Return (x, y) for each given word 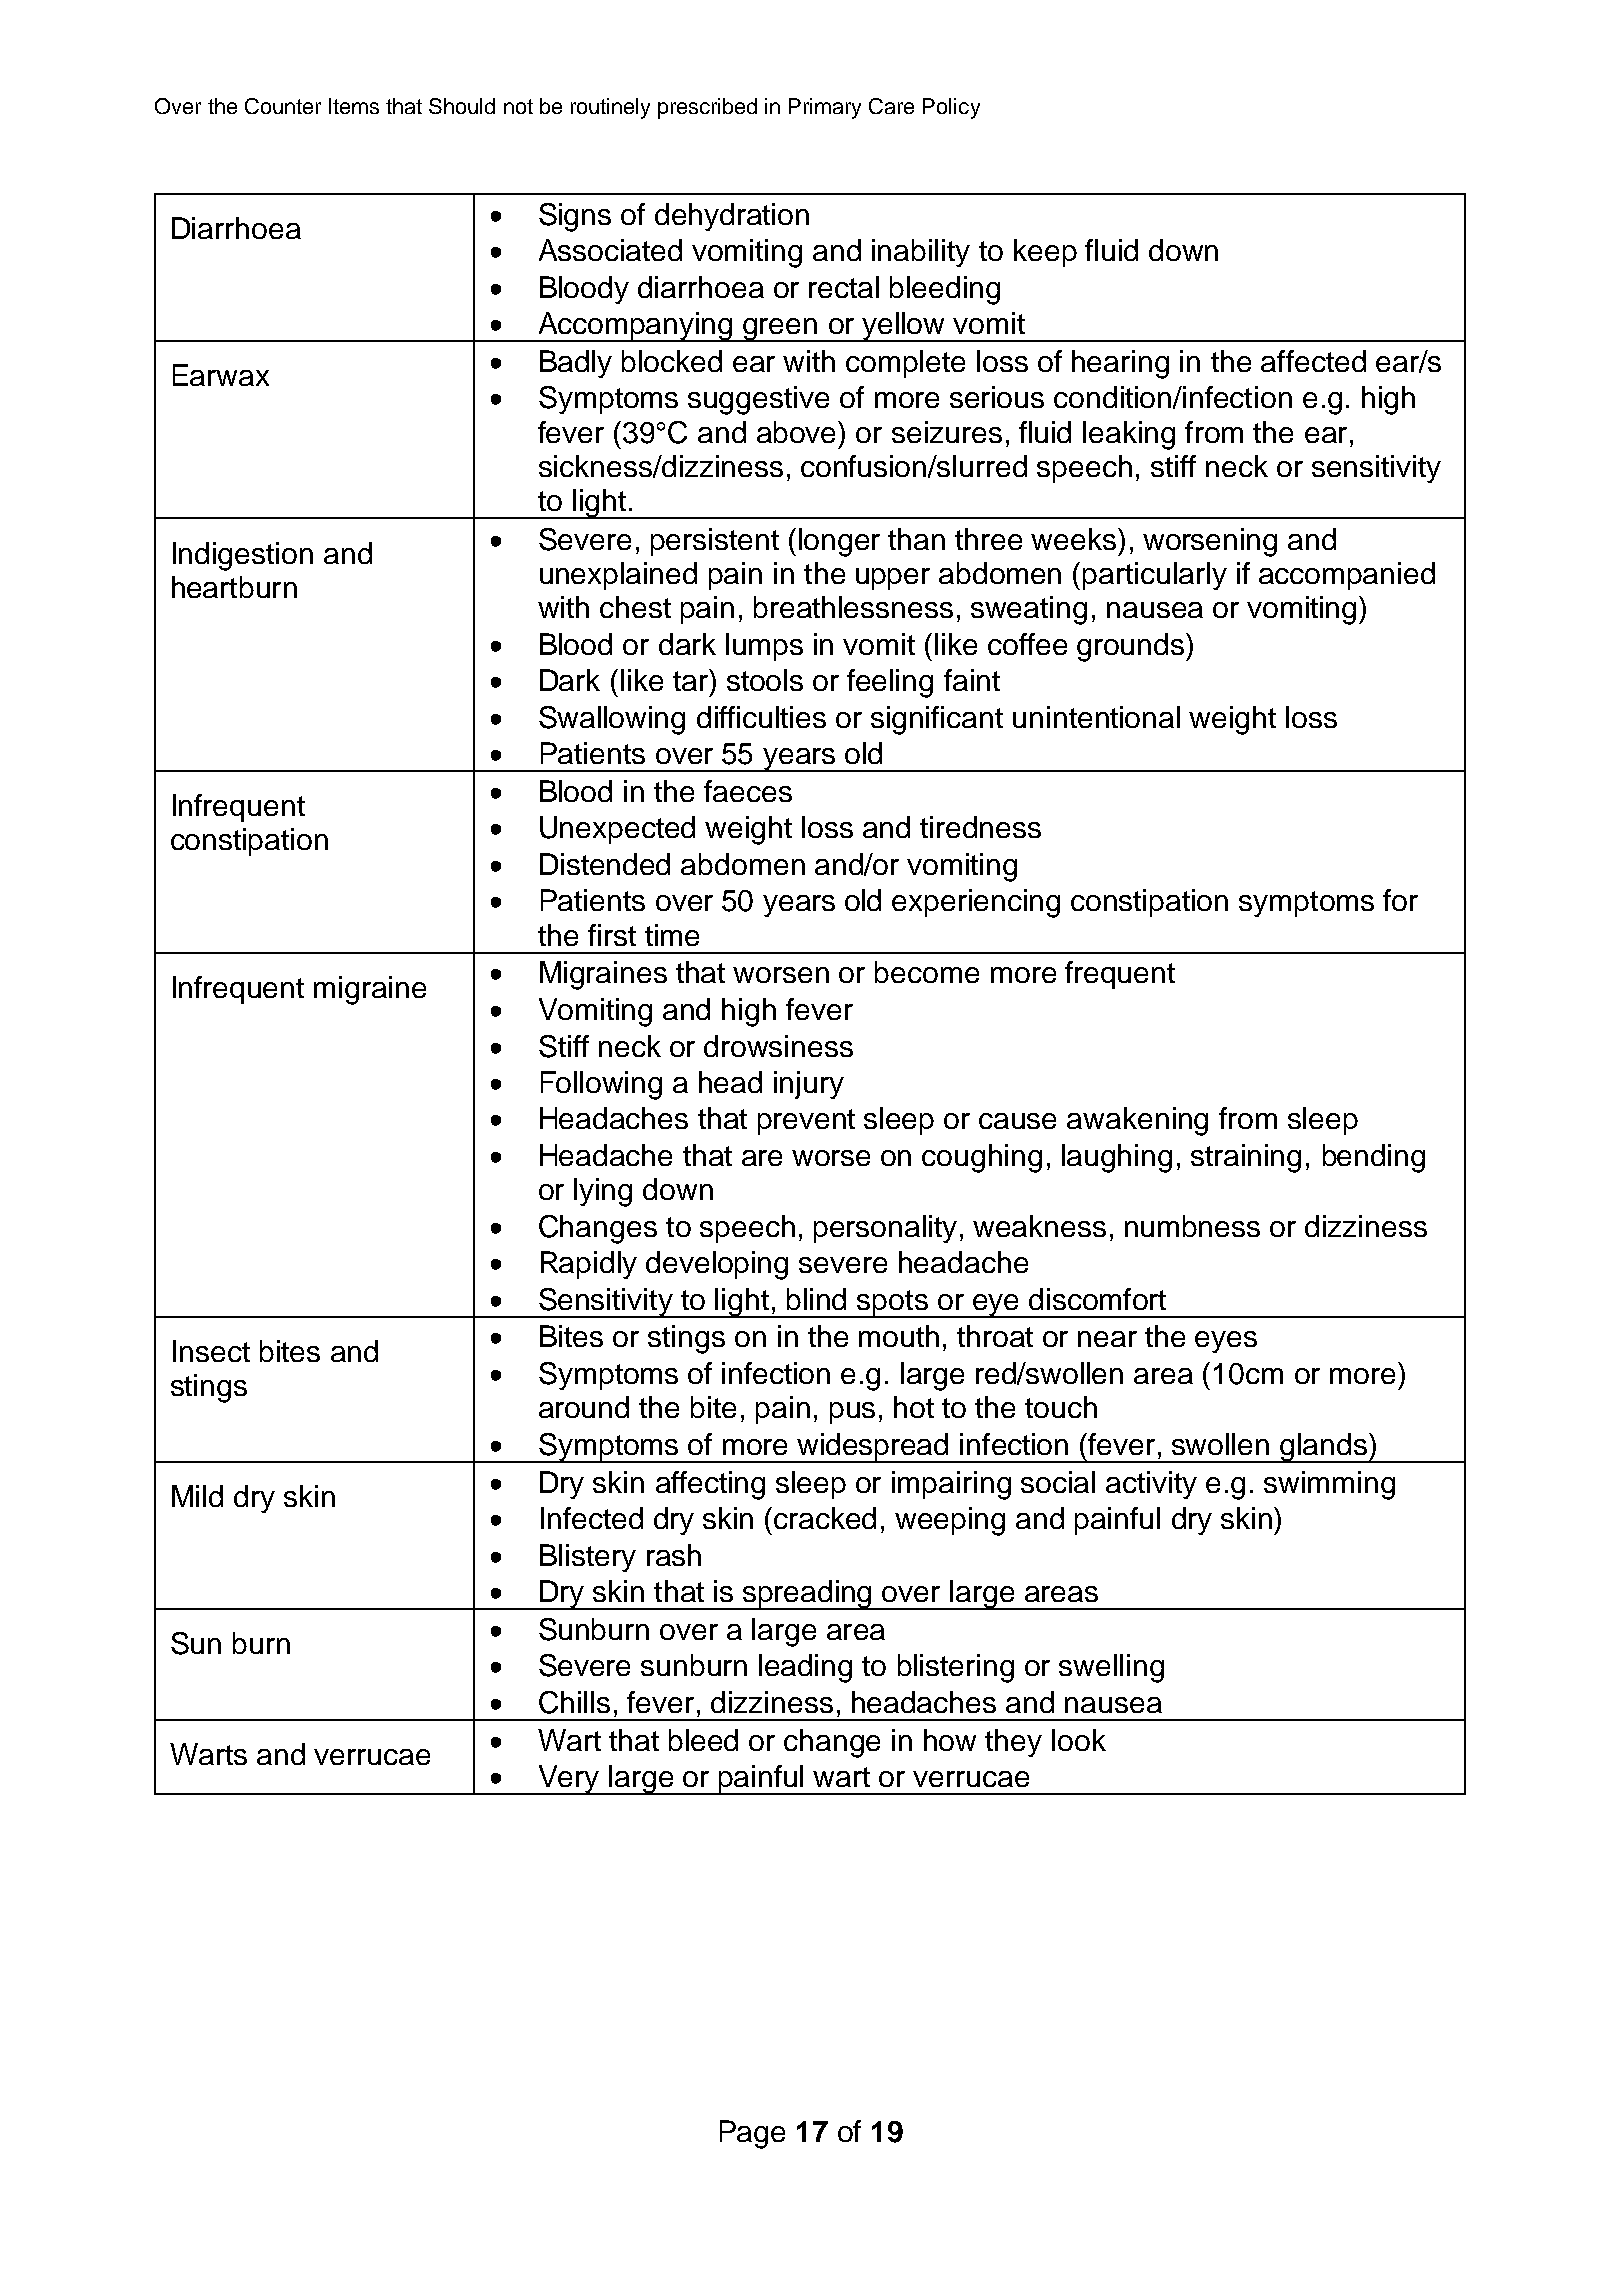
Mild (197, 1496)
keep (1045, 253)
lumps (764, 647)
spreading (808, 1595)
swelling (1111, 1668)
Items (354, 106)
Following (601, 1085)
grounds (1132, 647)
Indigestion (243, 556)
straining (1246, 1158)
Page (752, 2134)
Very (569, 1780)
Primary (825, 108)
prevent (806, 1122)
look (1079, 1740)
